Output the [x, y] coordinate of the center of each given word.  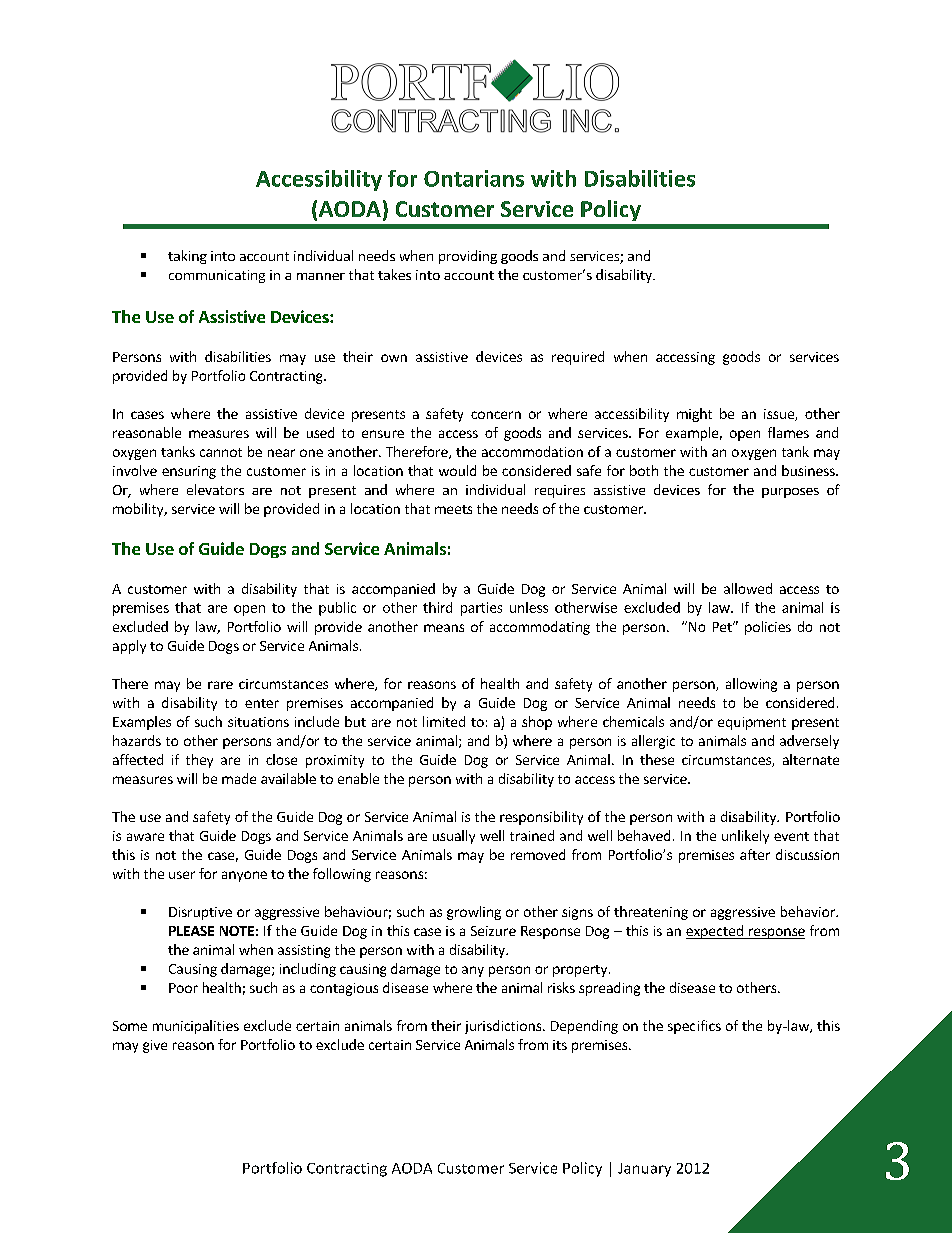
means [444, 628]
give [155, 1046]
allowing [751, 685]
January [644, 1170]
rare [220, 685]
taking [187, 257]
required [578, 358]
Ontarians [474, 178]
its [560, 1045]
